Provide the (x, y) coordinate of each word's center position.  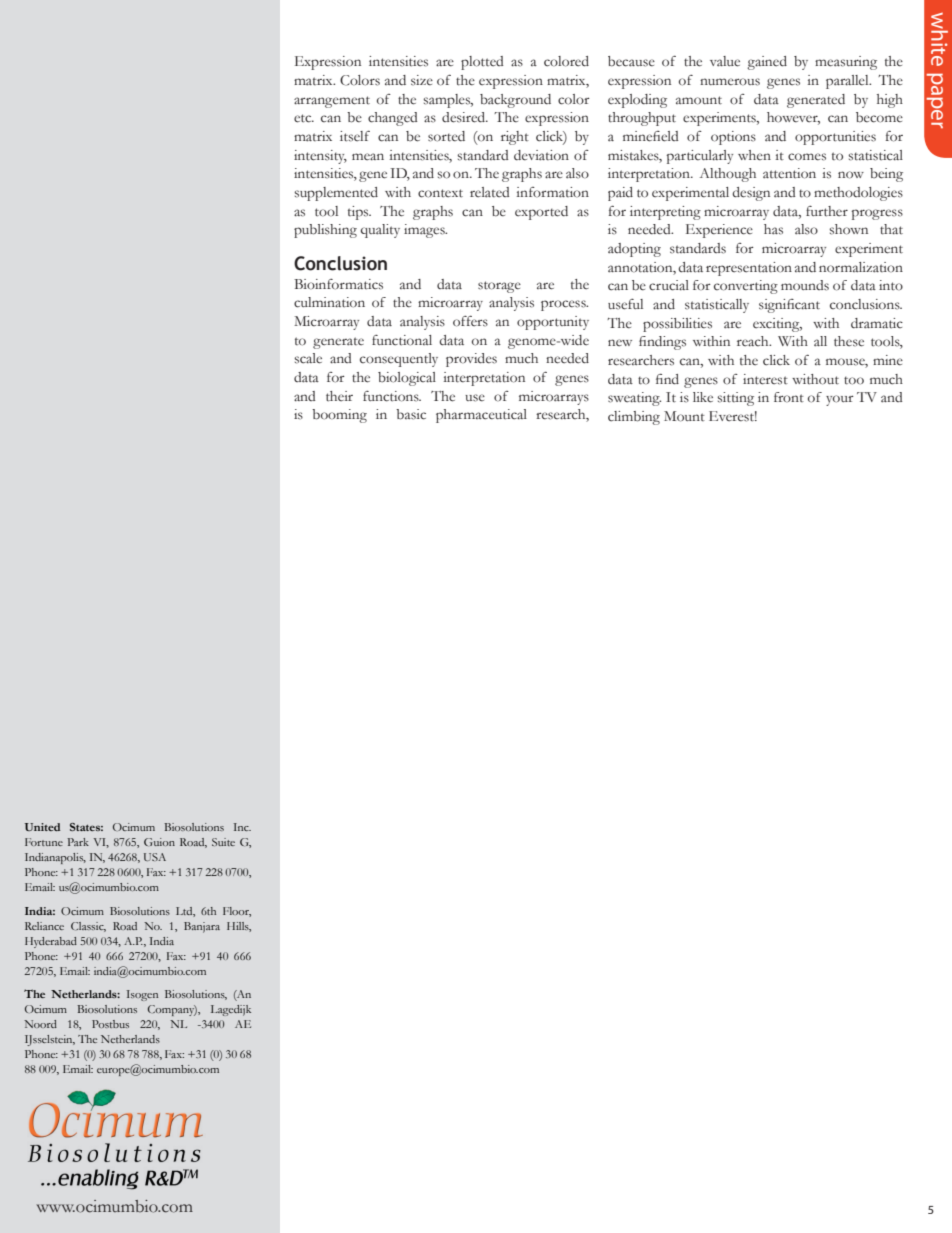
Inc (242, 827)
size (422, 80)
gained (767, 63)
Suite (223, 842)
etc (304, 118)
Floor (237, 912)
